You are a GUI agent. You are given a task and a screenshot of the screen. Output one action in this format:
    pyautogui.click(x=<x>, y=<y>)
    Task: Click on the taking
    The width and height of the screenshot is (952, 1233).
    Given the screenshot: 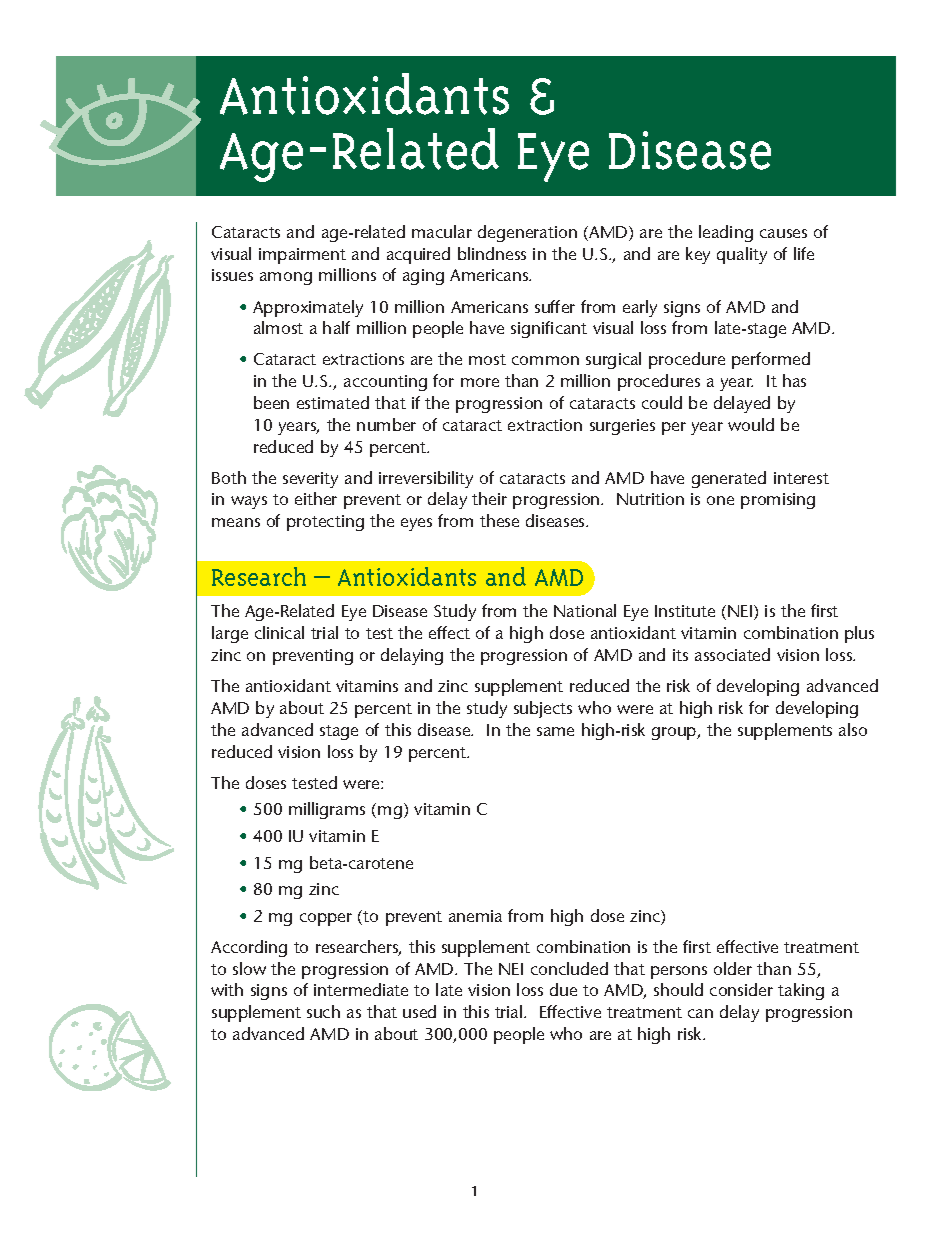 What is the action you would take?
    pyautogui.click(x=801, y=991)
